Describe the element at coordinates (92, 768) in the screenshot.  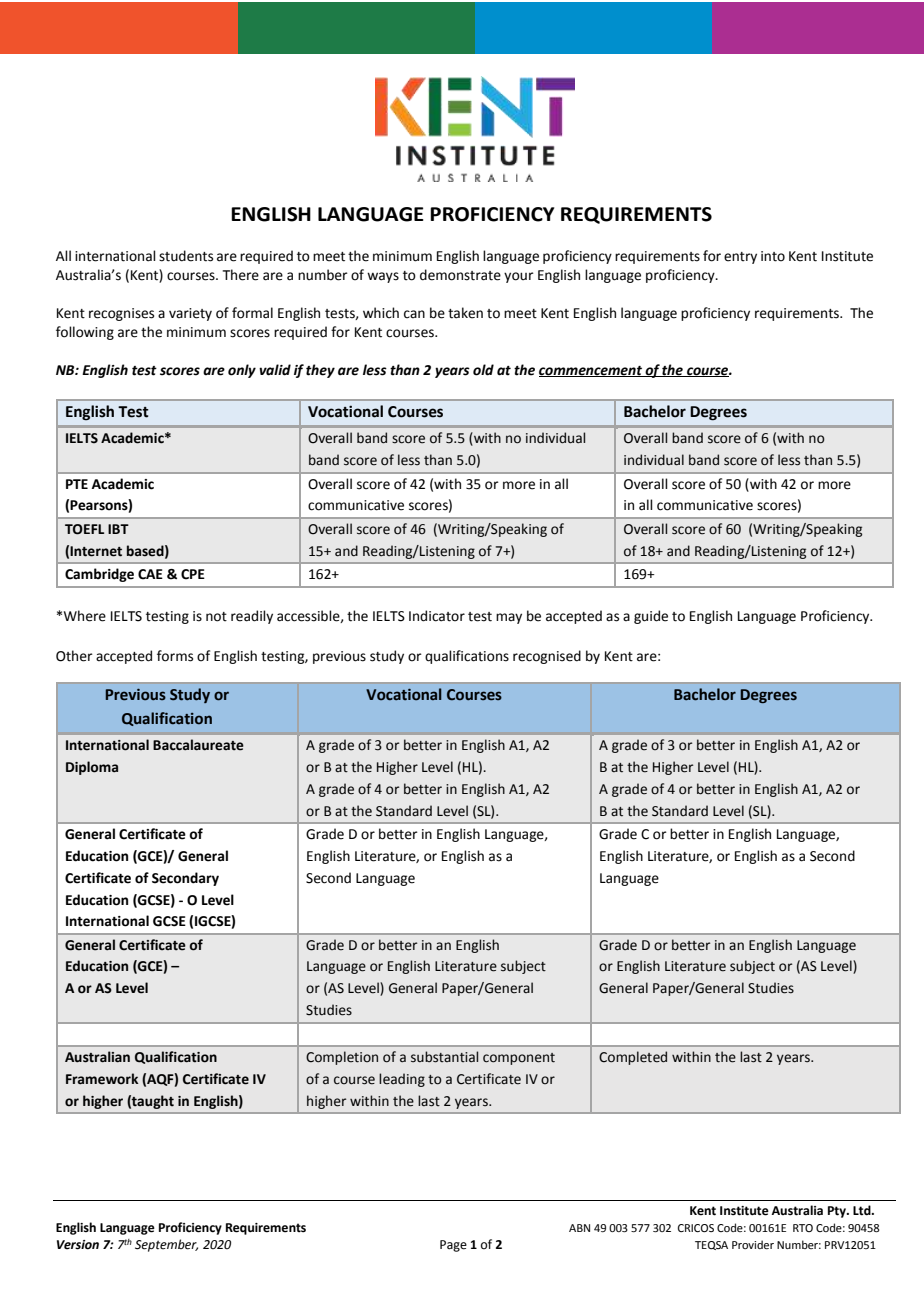
I see `Diploma` at that location.
